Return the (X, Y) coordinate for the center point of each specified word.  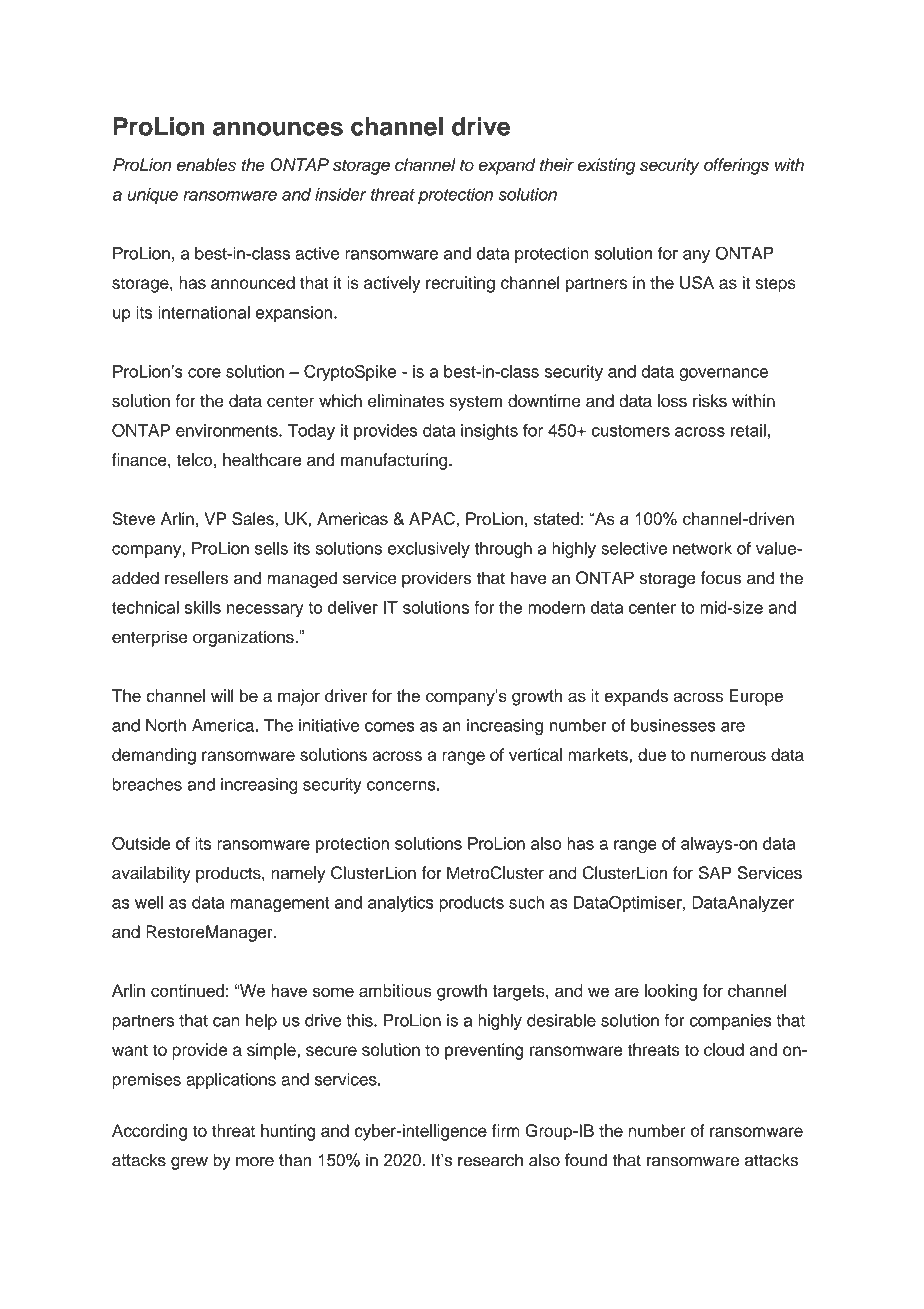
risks (710, 401)
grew (189, 1163)
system (476, 403)
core (204, 373)
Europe (756, 697)
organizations (244, 638)
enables (206, 165)
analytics (401, 904)
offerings (736, 166)
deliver (353, 607)
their (557, 164)
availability (151, 874)
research (490, 1160)
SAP (715, 873)
